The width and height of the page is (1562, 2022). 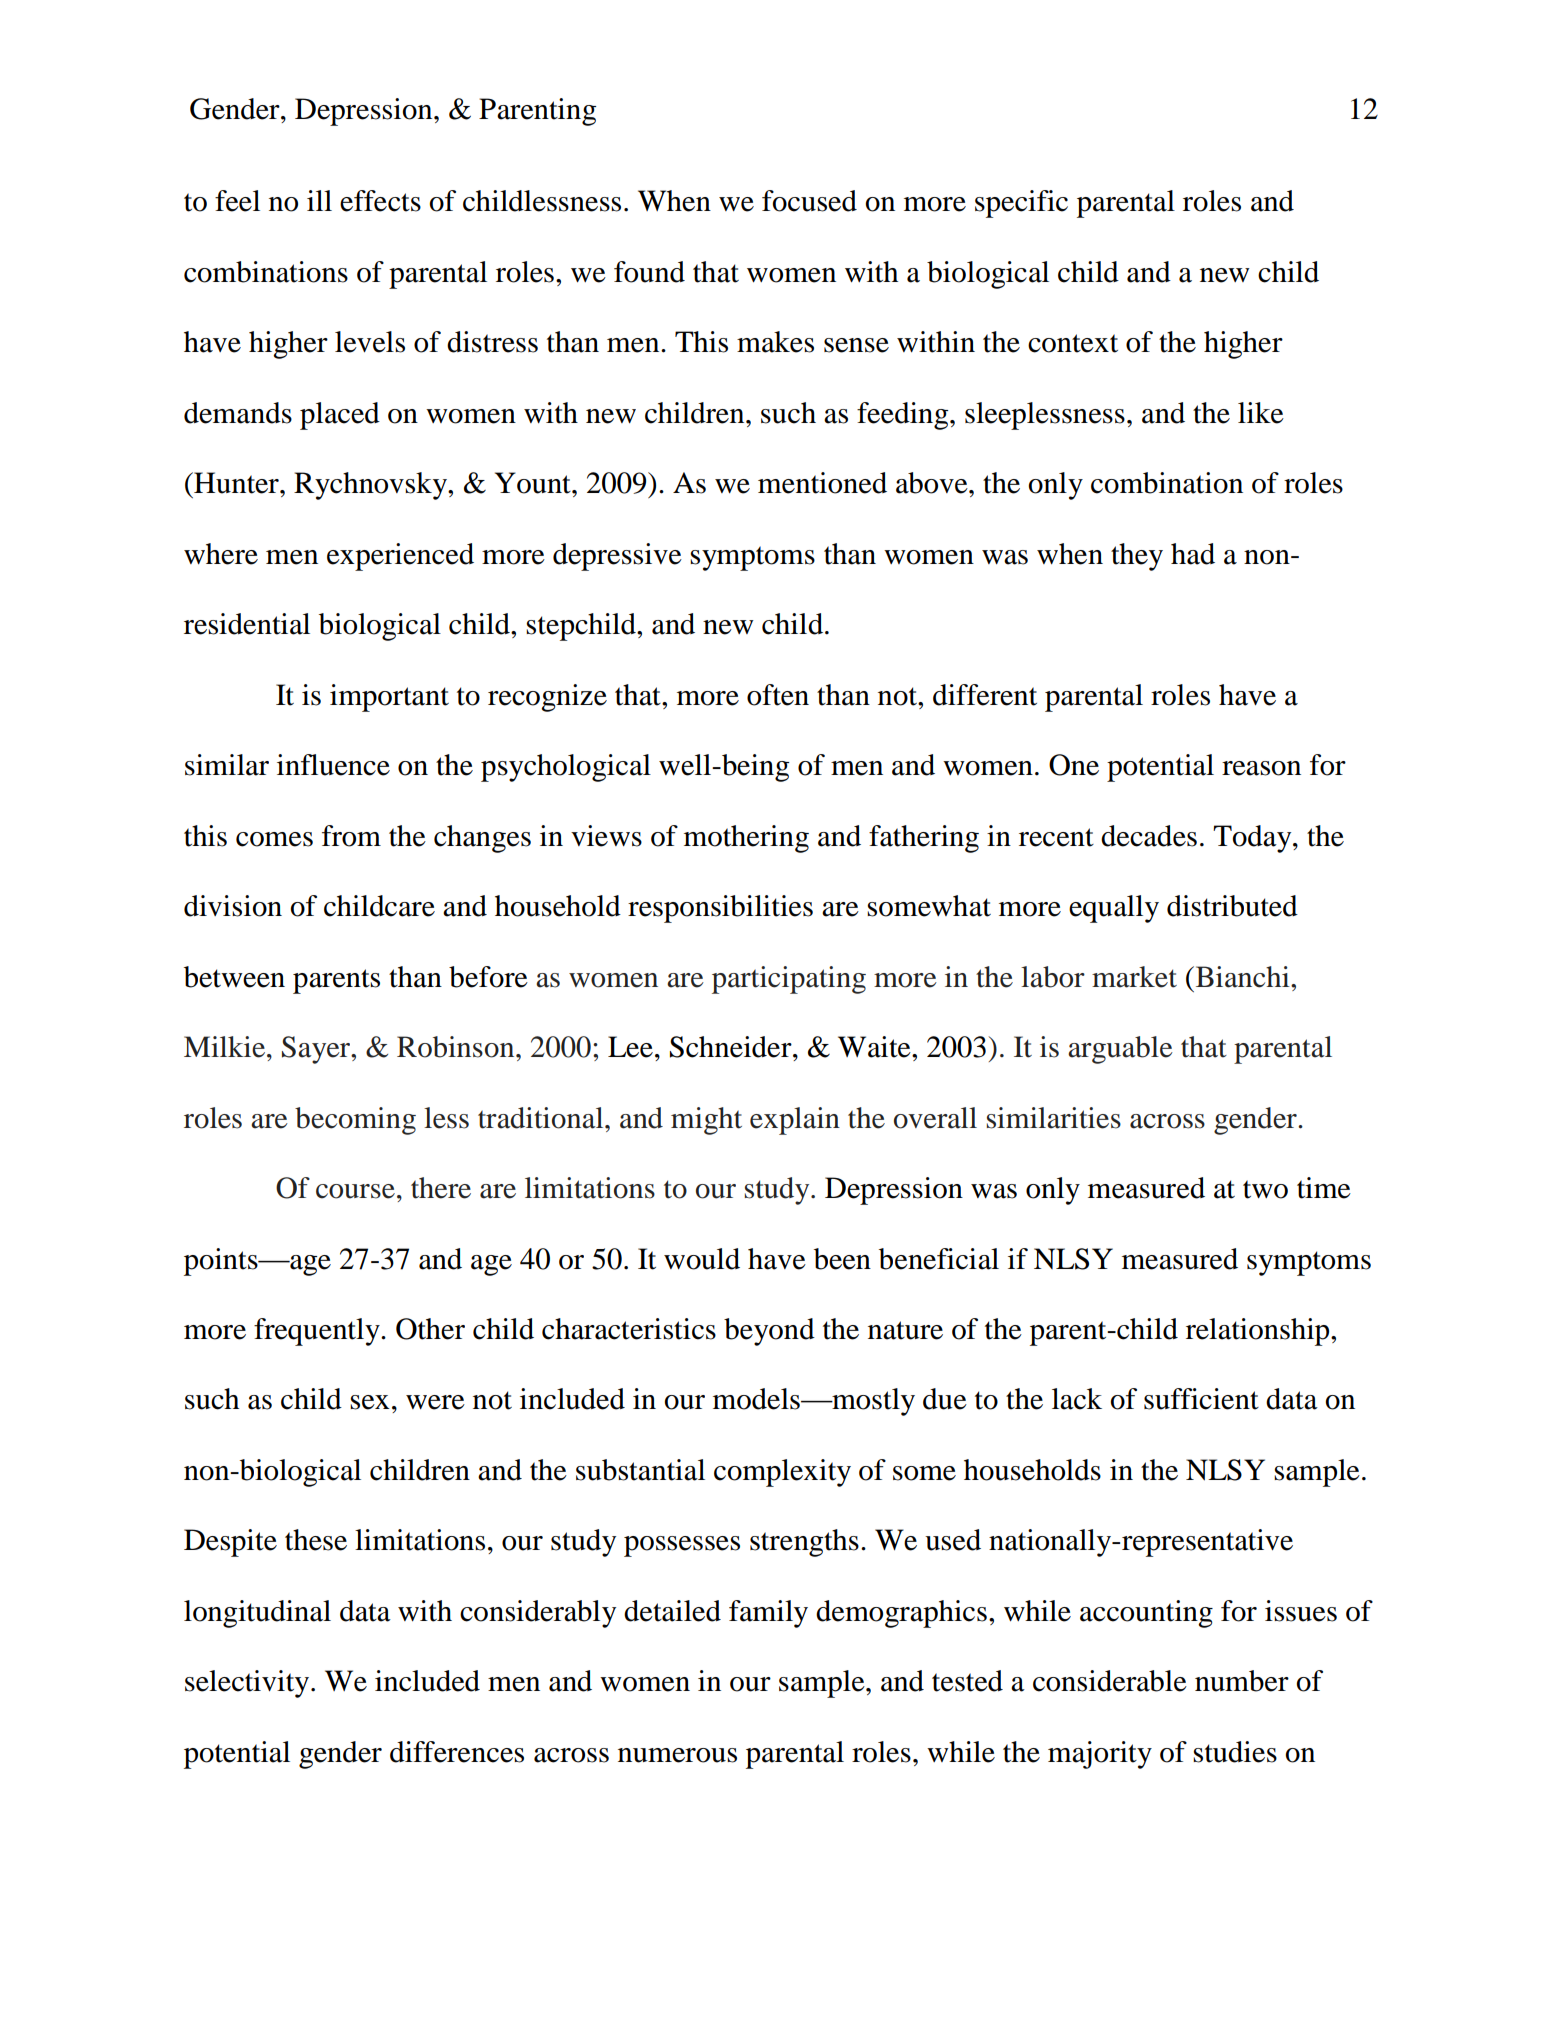 What do you see at coordinates (380, 201) in the page?
I see `effects` at bounding box center [380, 201].
